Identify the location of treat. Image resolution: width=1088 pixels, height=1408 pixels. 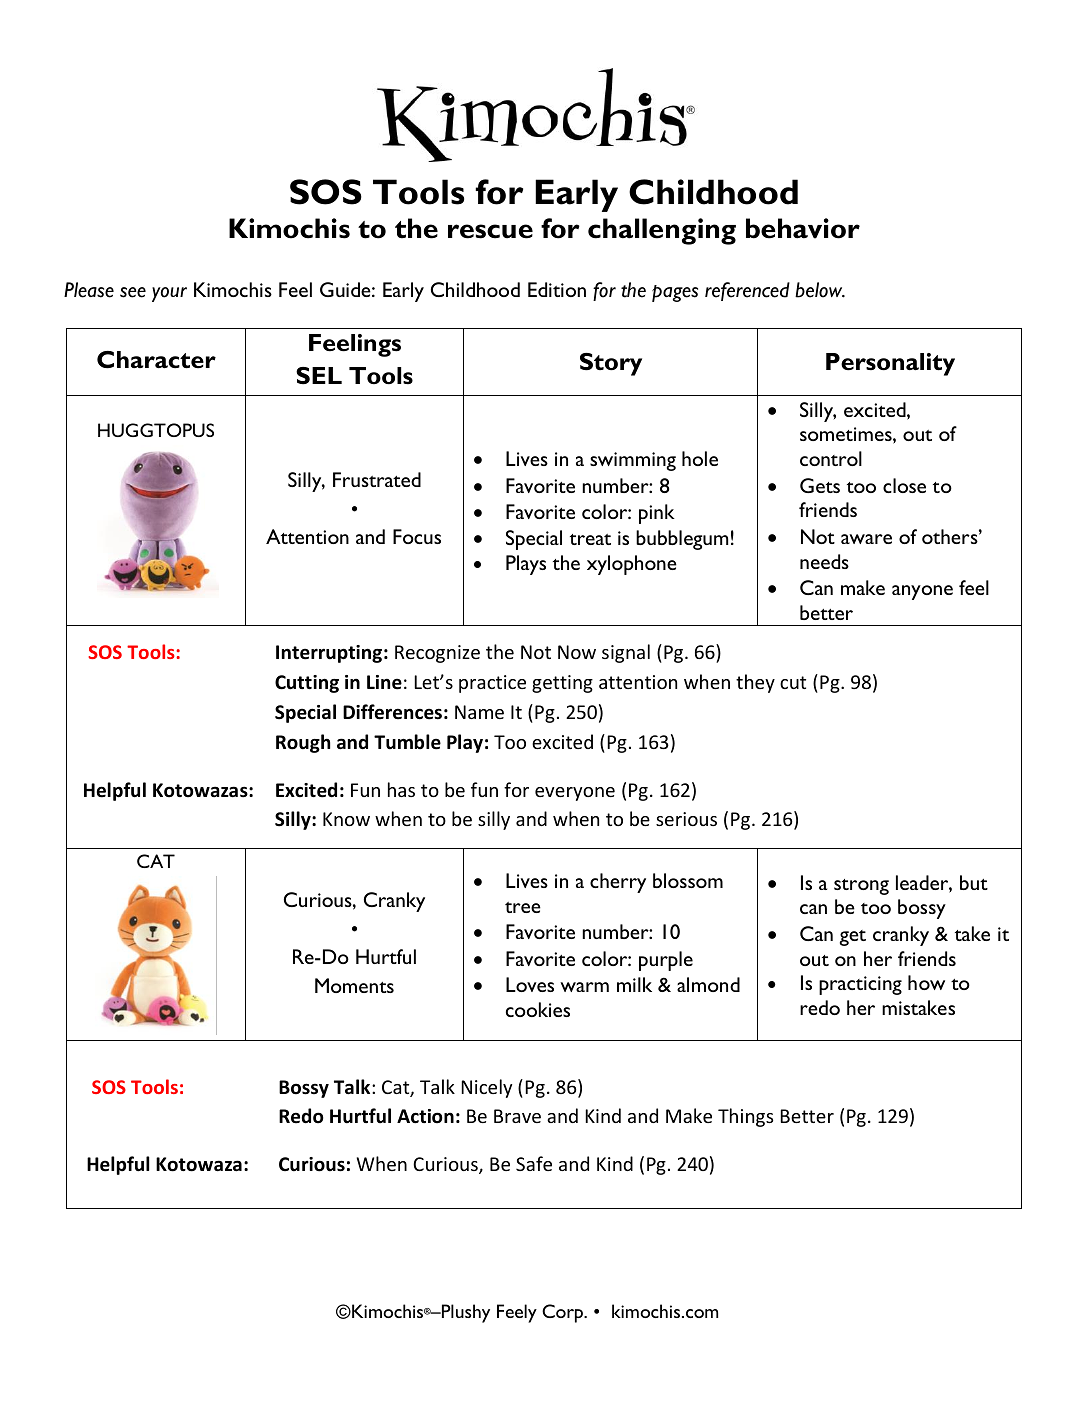
(590, 539).
